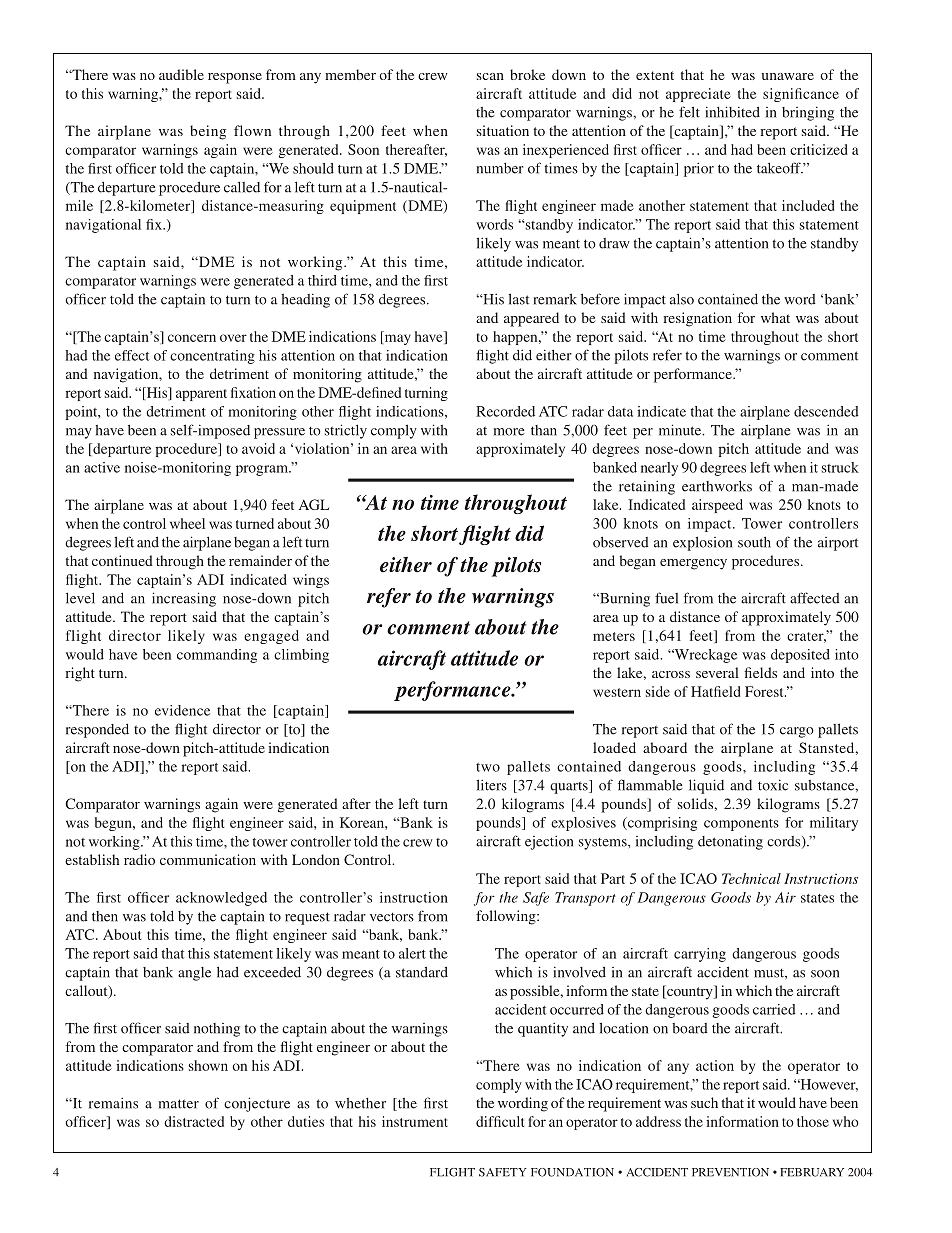  Describe the element at coordinates (181, 74) in the screenshot. I see `audible` at that location.
